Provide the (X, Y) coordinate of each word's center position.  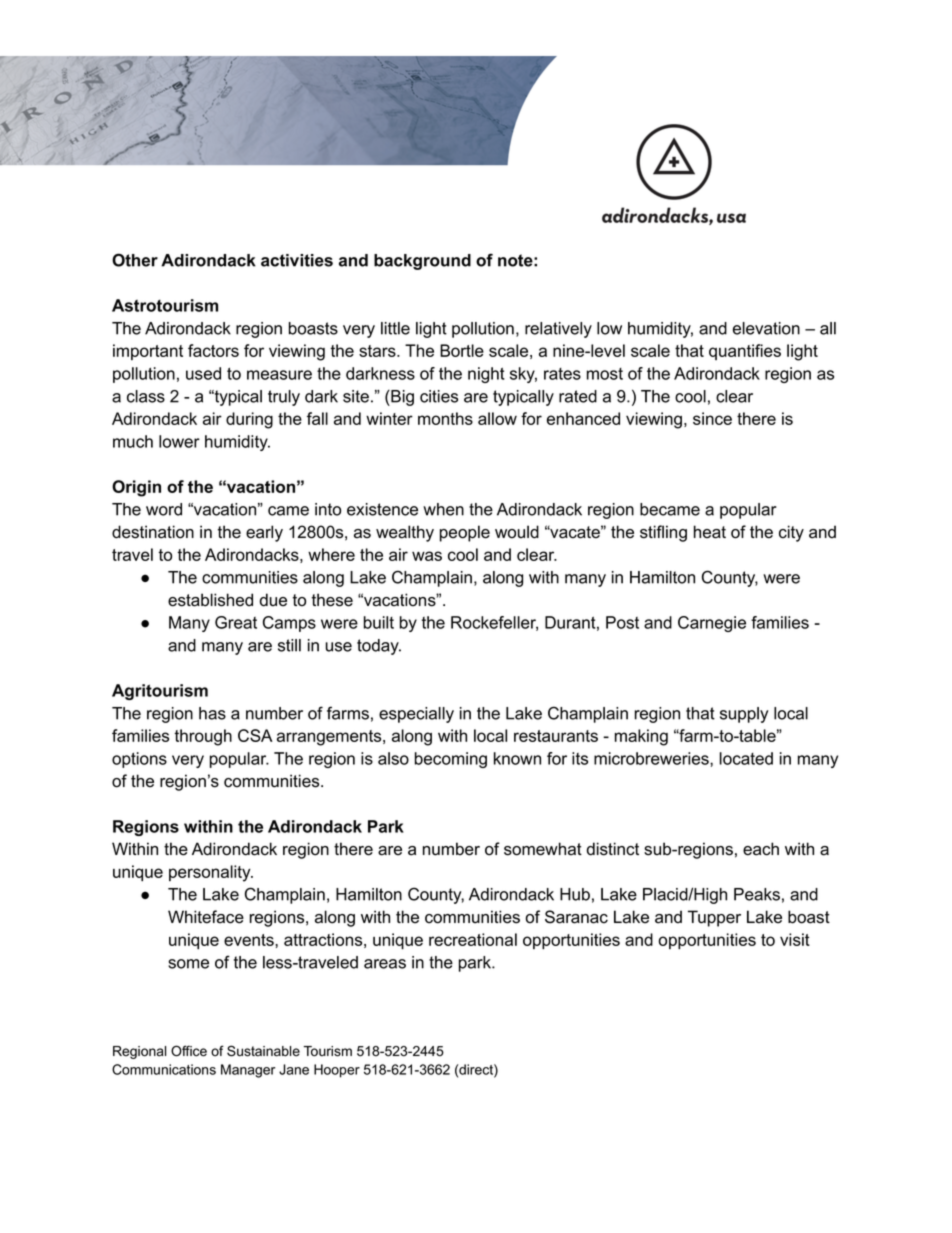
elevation (766, 328)
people (465, 533)
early (264, 533)
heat (710, 532)
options (139, 760)
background (422, 262)
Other (135, 260)
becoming (451, 760)
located (746, 758)
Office (189, 1051)
